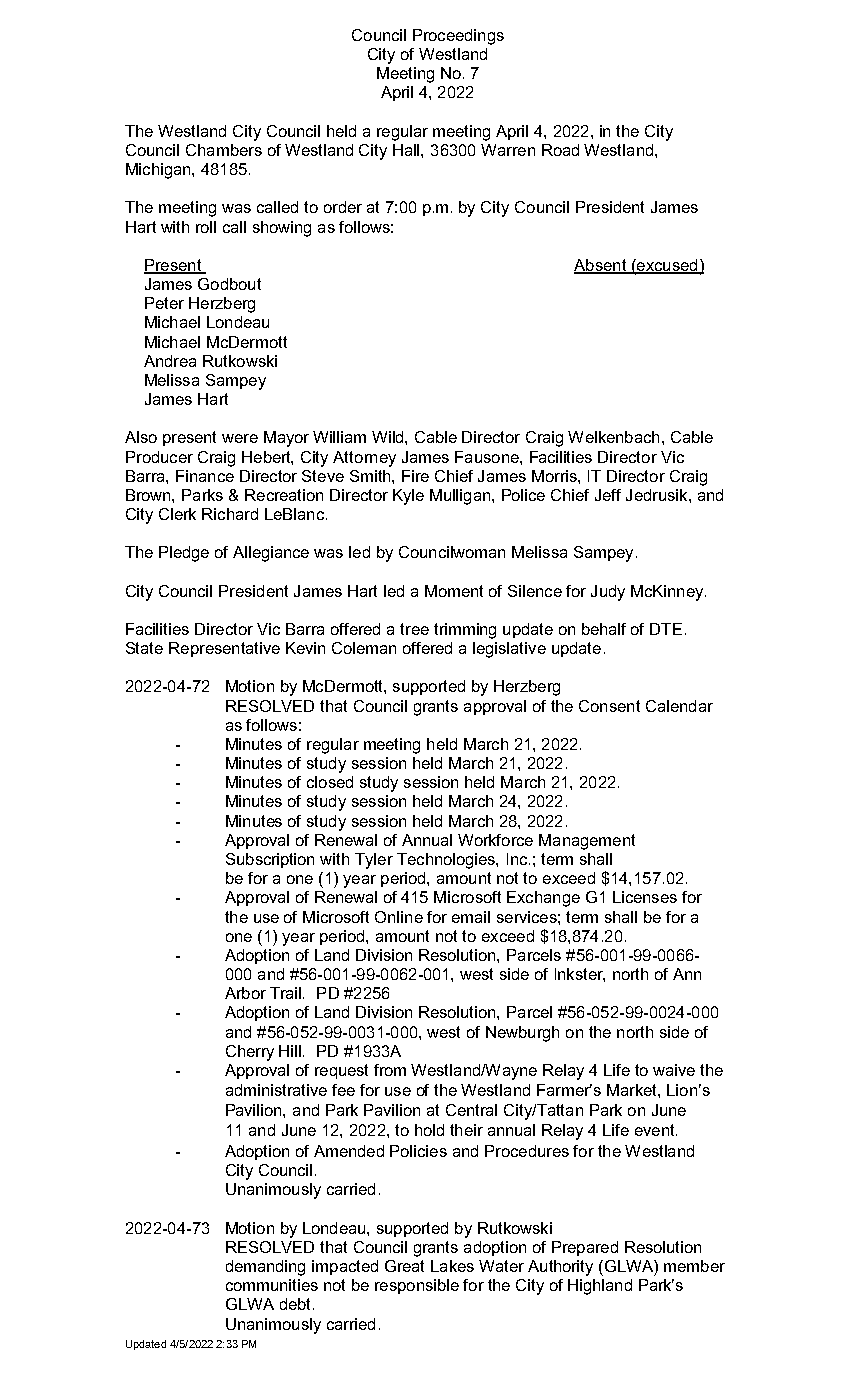 This document has height=1400, width=849. Describe the element at coordinates (245, 993) in the document. I see `Arbor` at that location.
